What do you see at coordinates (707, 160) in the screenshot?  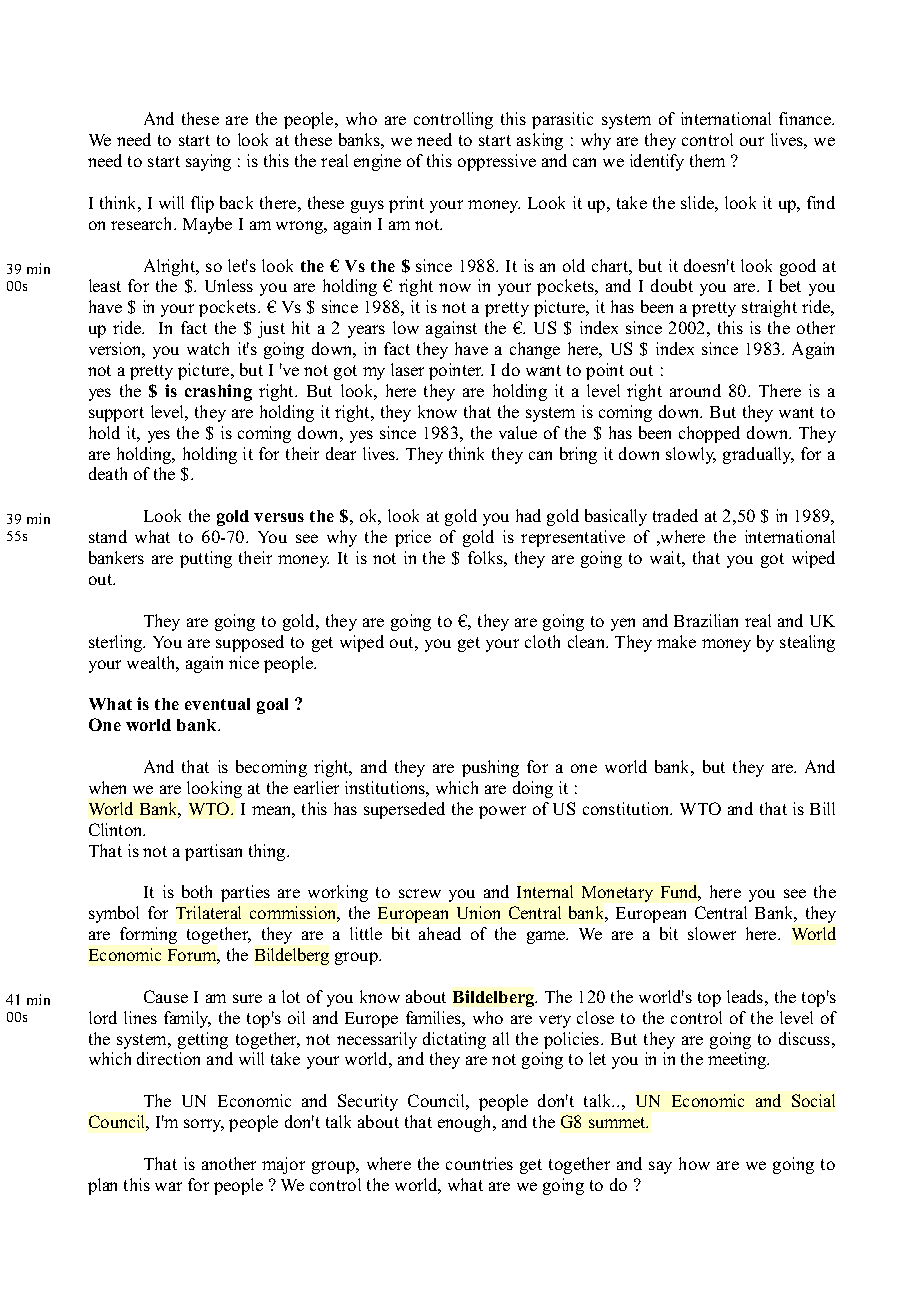 I see `them` at bounding box center [707, 160].
